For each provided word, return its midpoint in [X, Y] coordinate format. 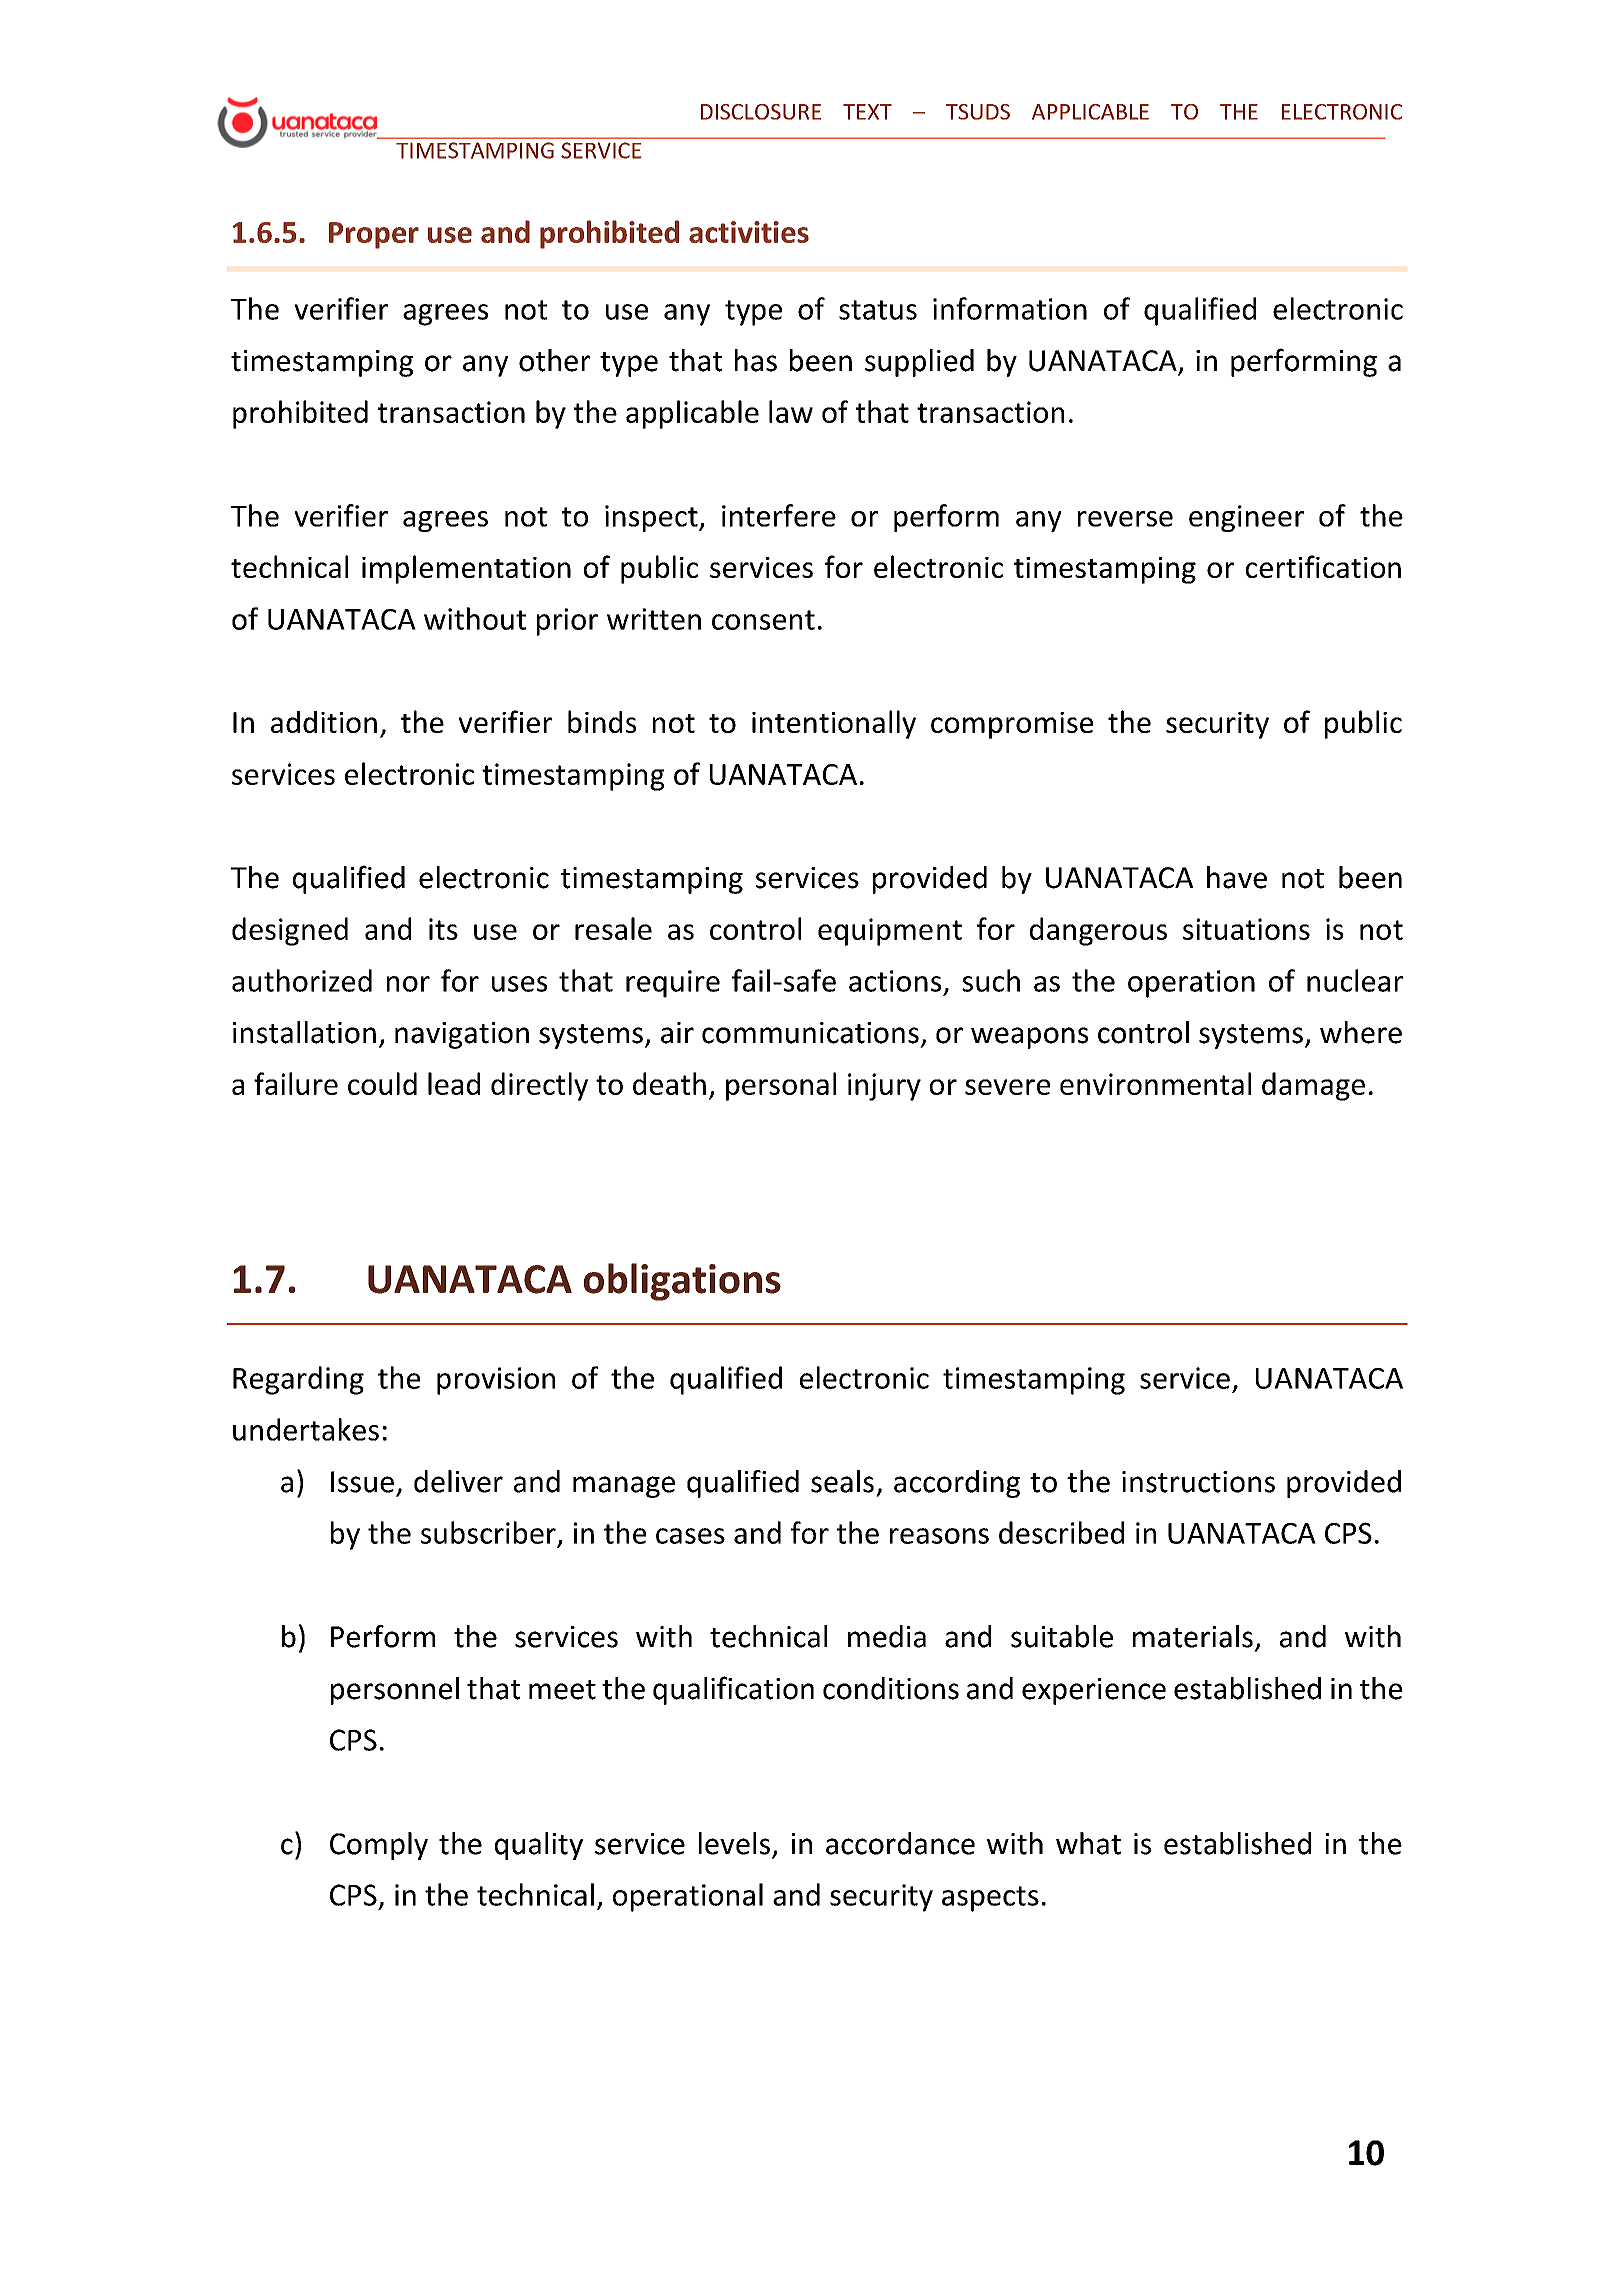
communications [810, 1033]
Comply [379, 1846]
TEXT [867, 112]
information [1010, 308]
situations [1246, 929]
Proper [374, 235]
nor [408, 984]
